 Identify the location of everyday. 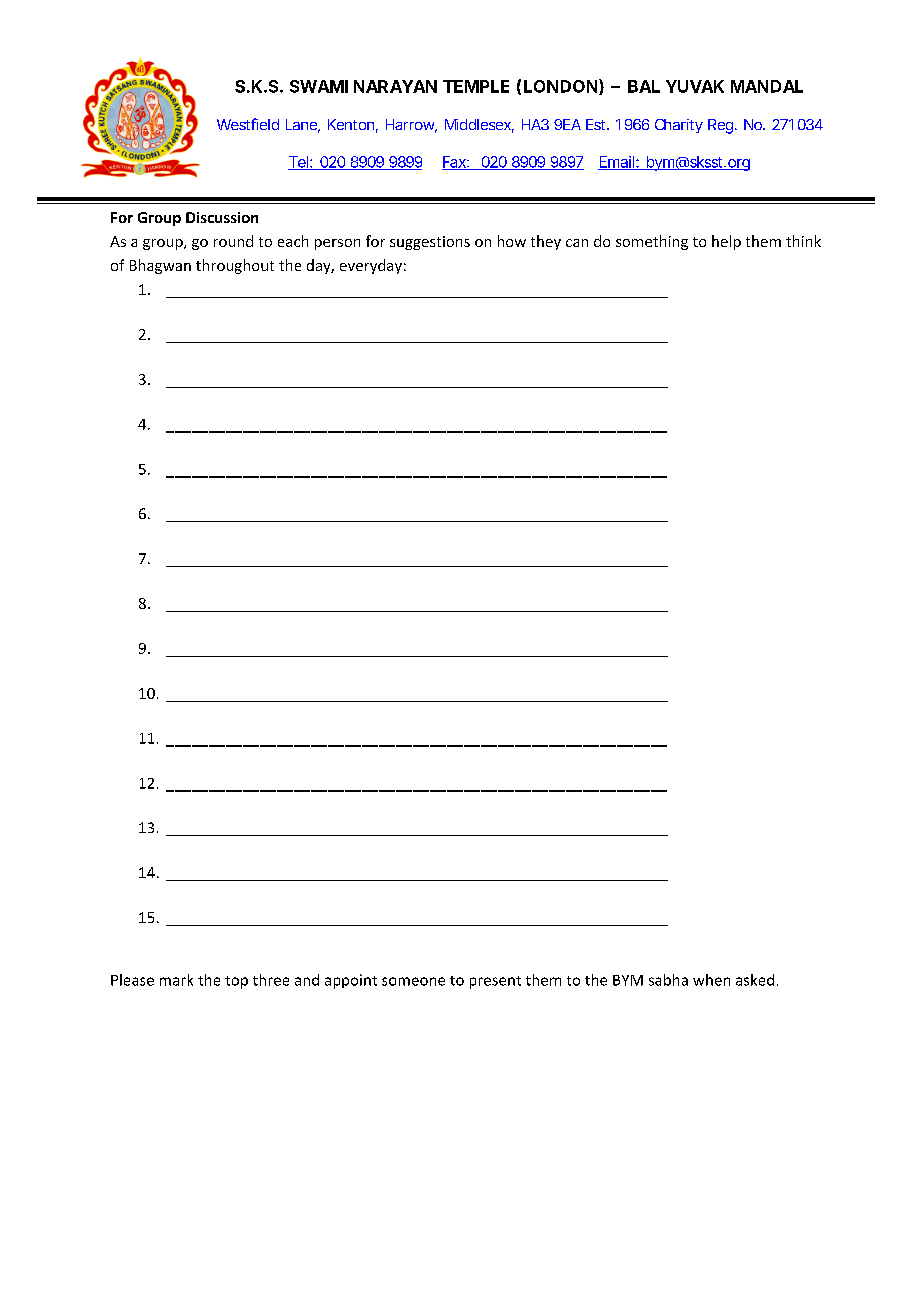
(371, 266).
